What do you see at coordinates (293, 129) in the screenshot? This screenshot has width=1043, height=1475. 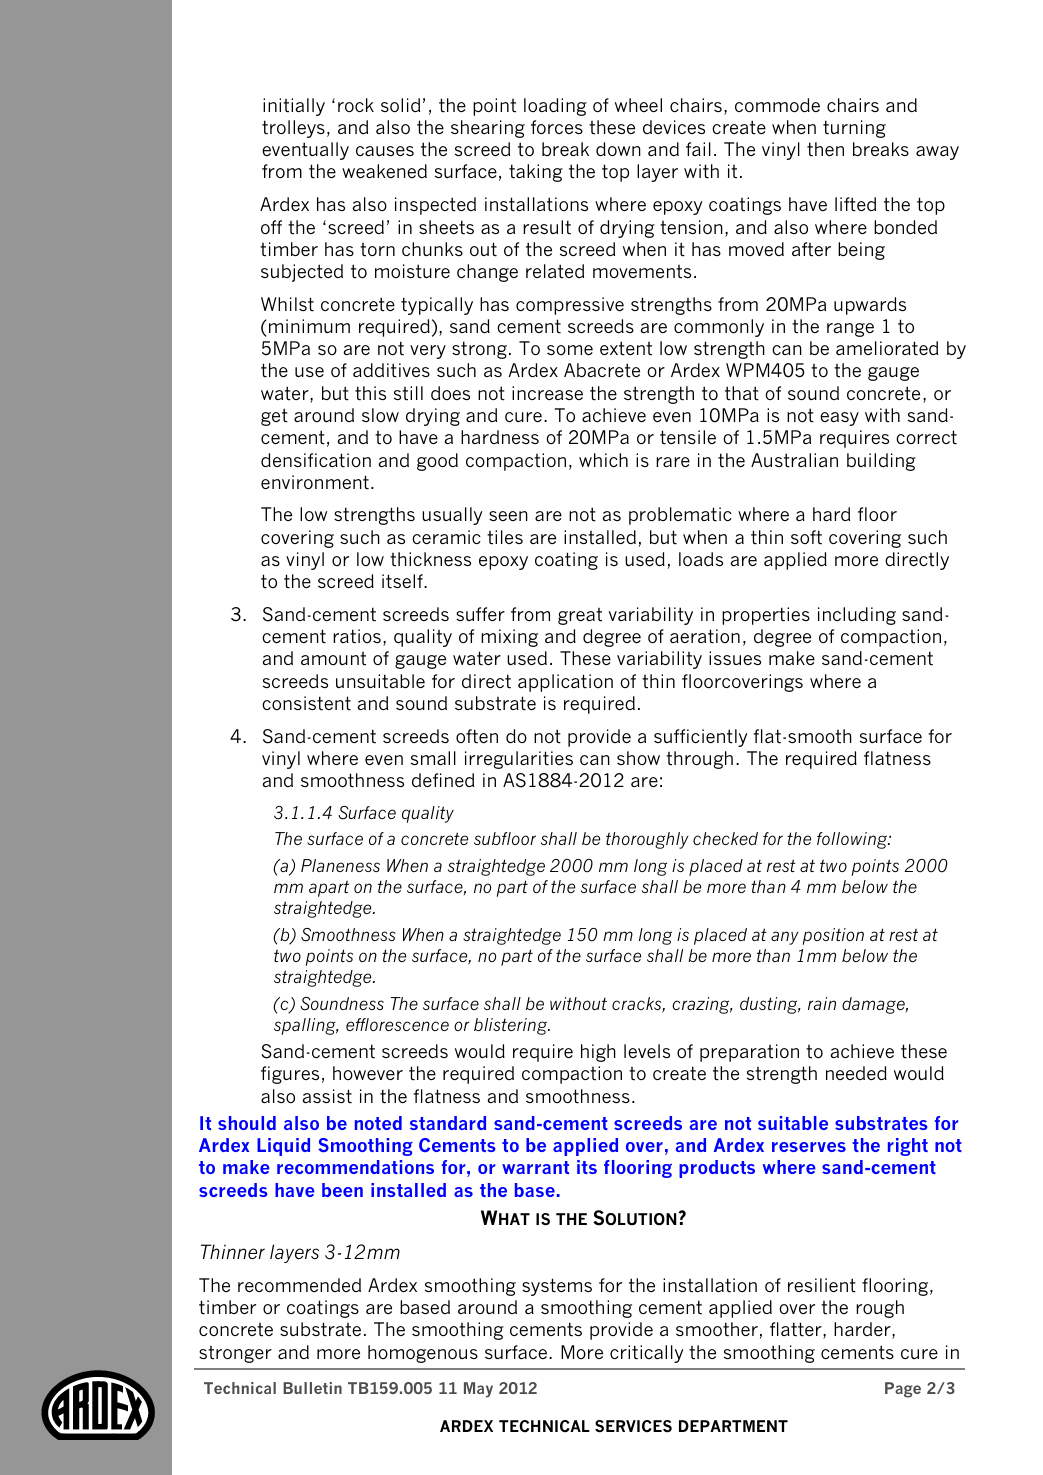 I see `trolleys` at bounding box center [293, 129].
